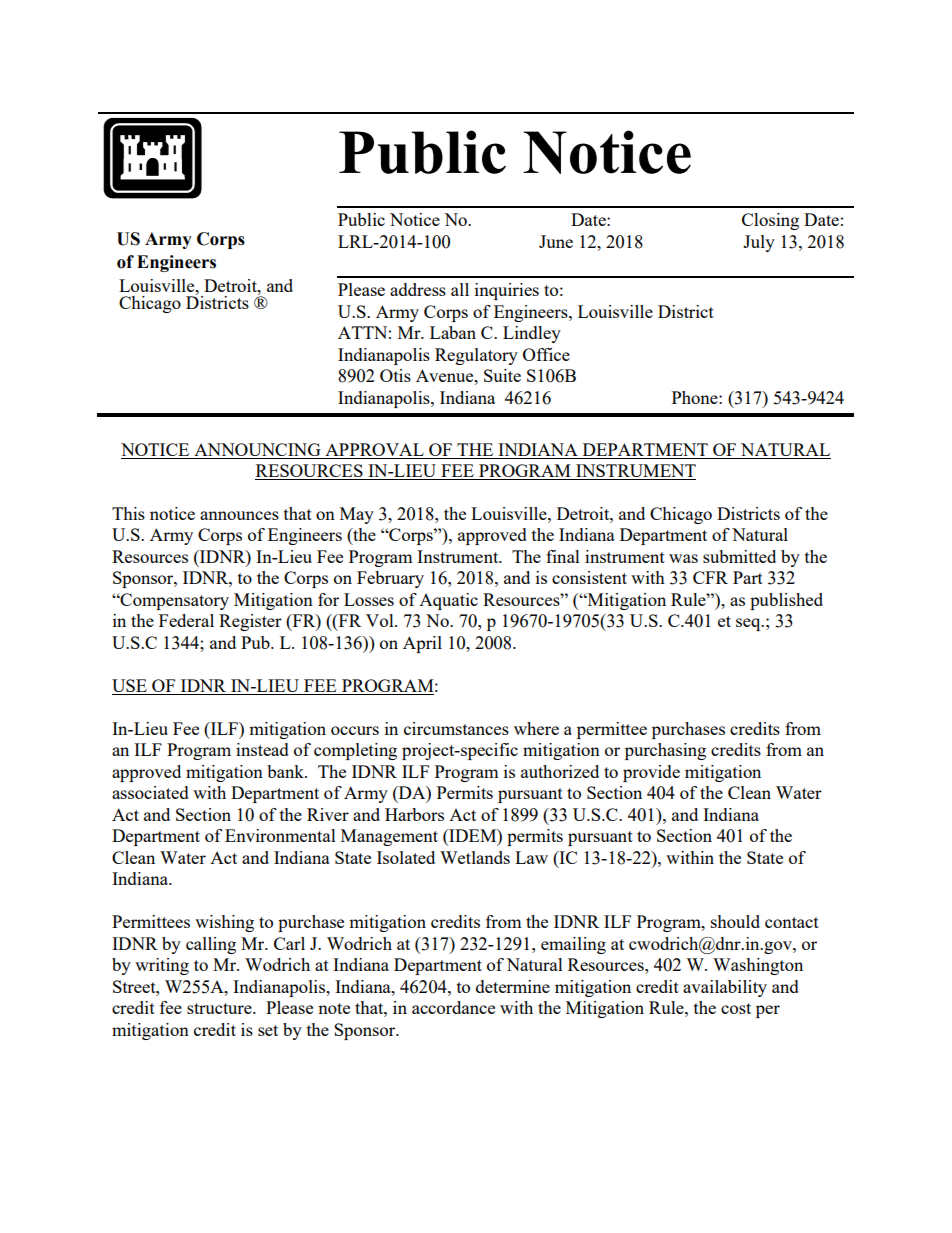 The width and height of the image is (952, 1233). Describe the element at coordinates (453, 1007) in the image. I see `accordance` at that location.
